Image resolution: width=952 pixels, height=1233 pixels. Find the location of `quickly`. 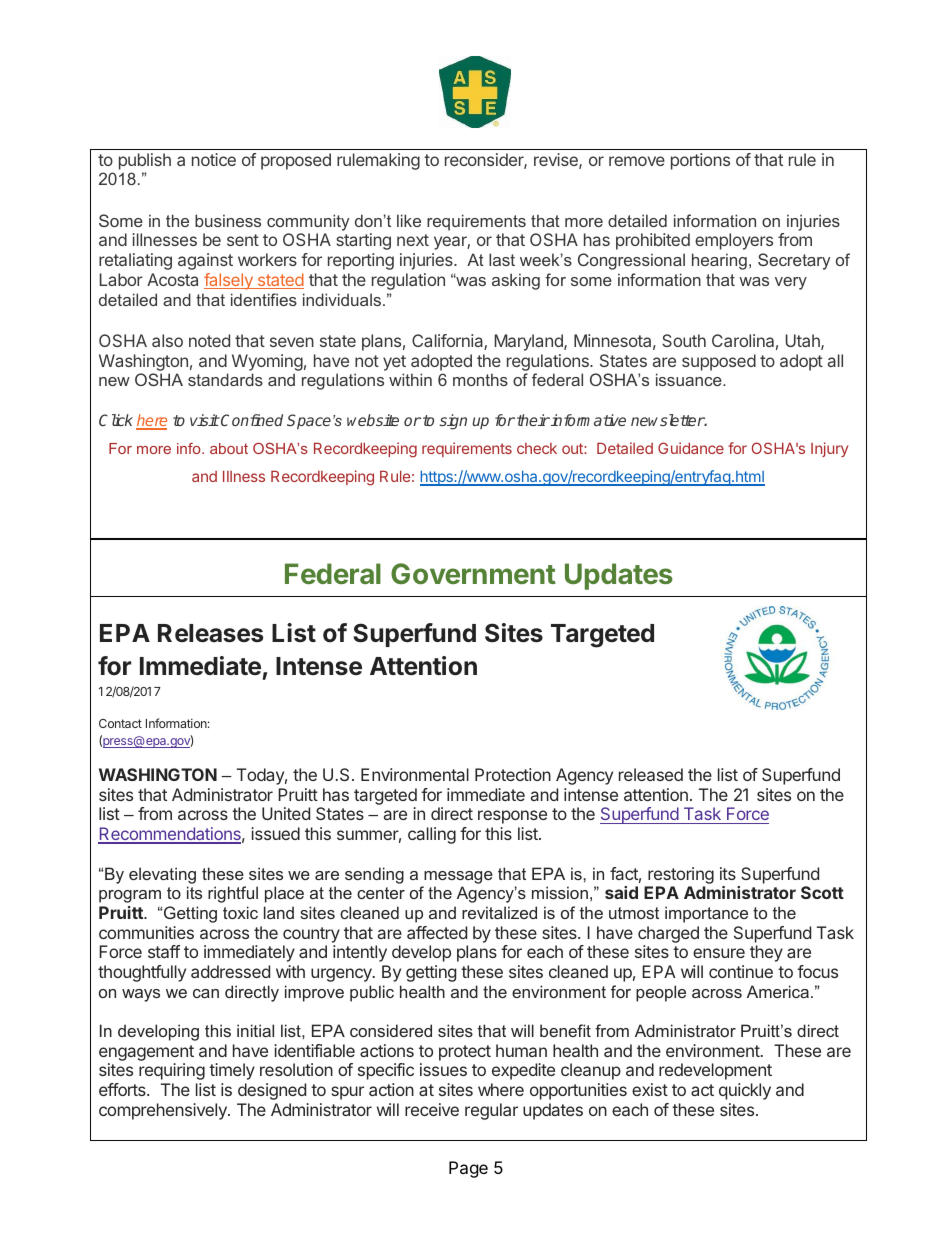

quickly is located at coordinates (745, 1091).
